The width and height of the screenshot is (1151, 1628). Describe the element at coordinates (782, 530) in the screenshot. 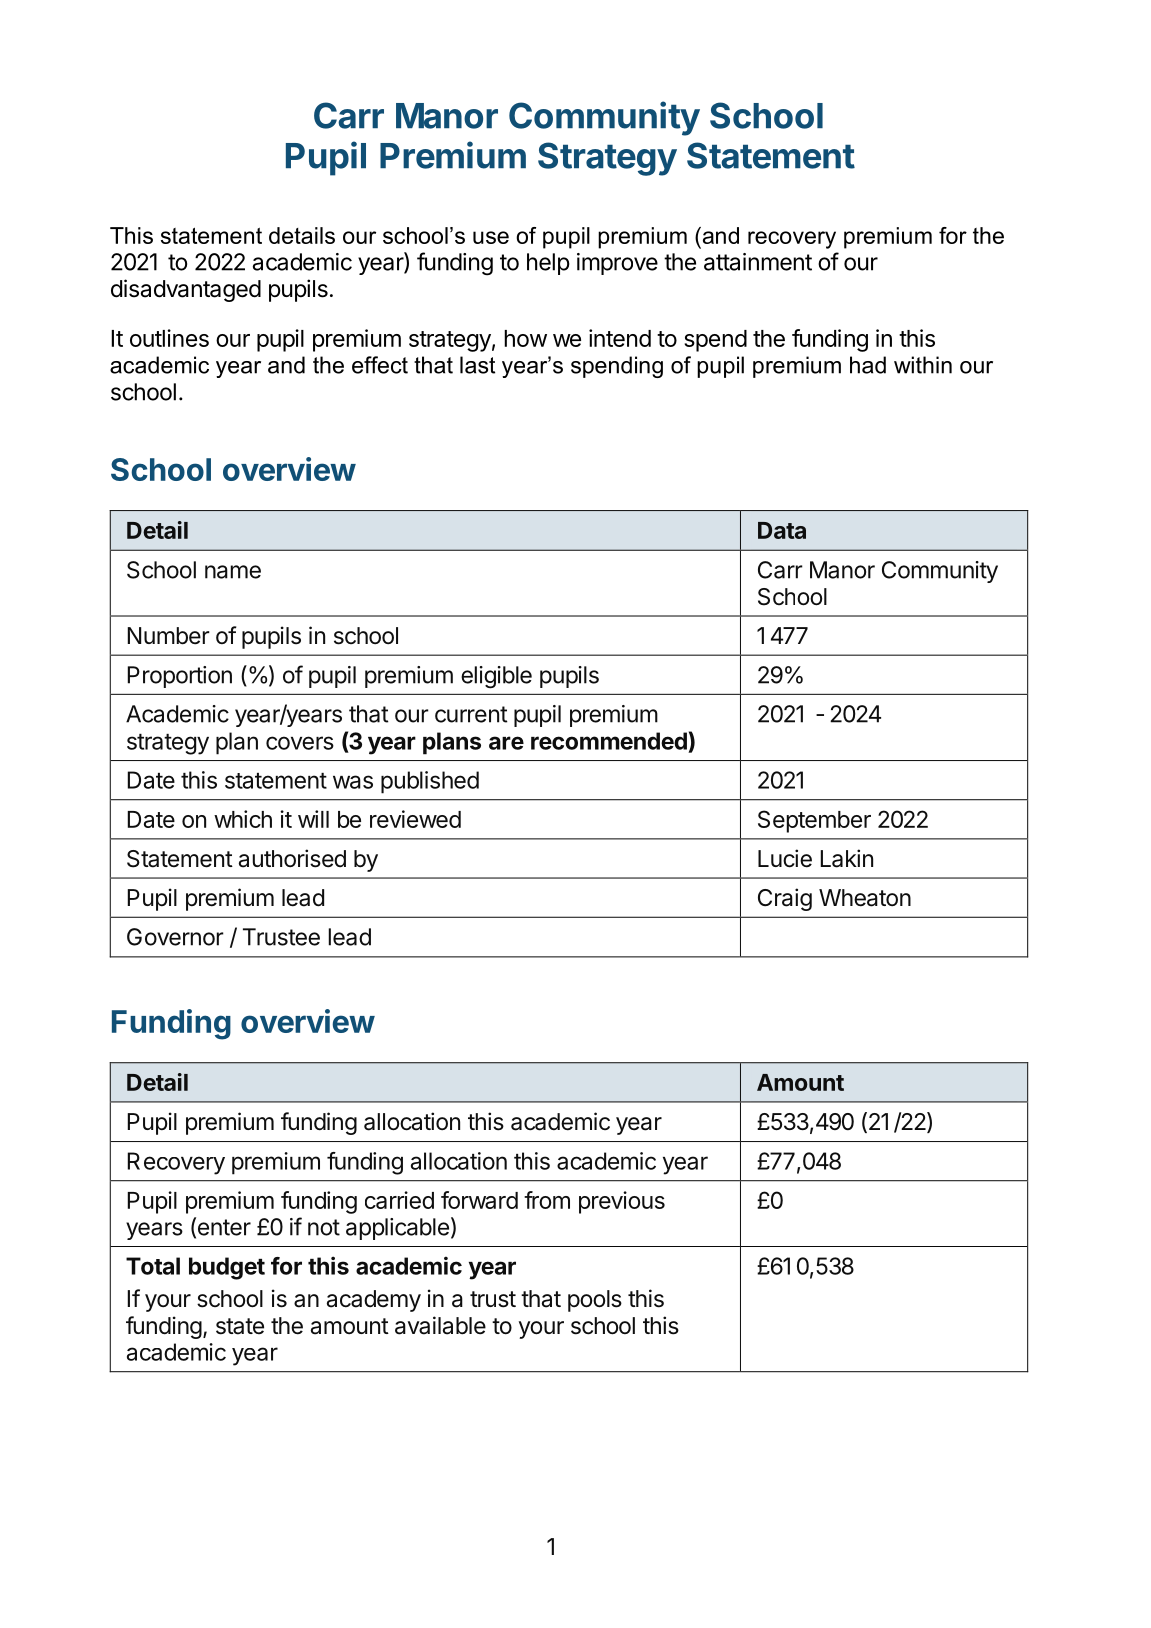

I see `Data` at that location.
